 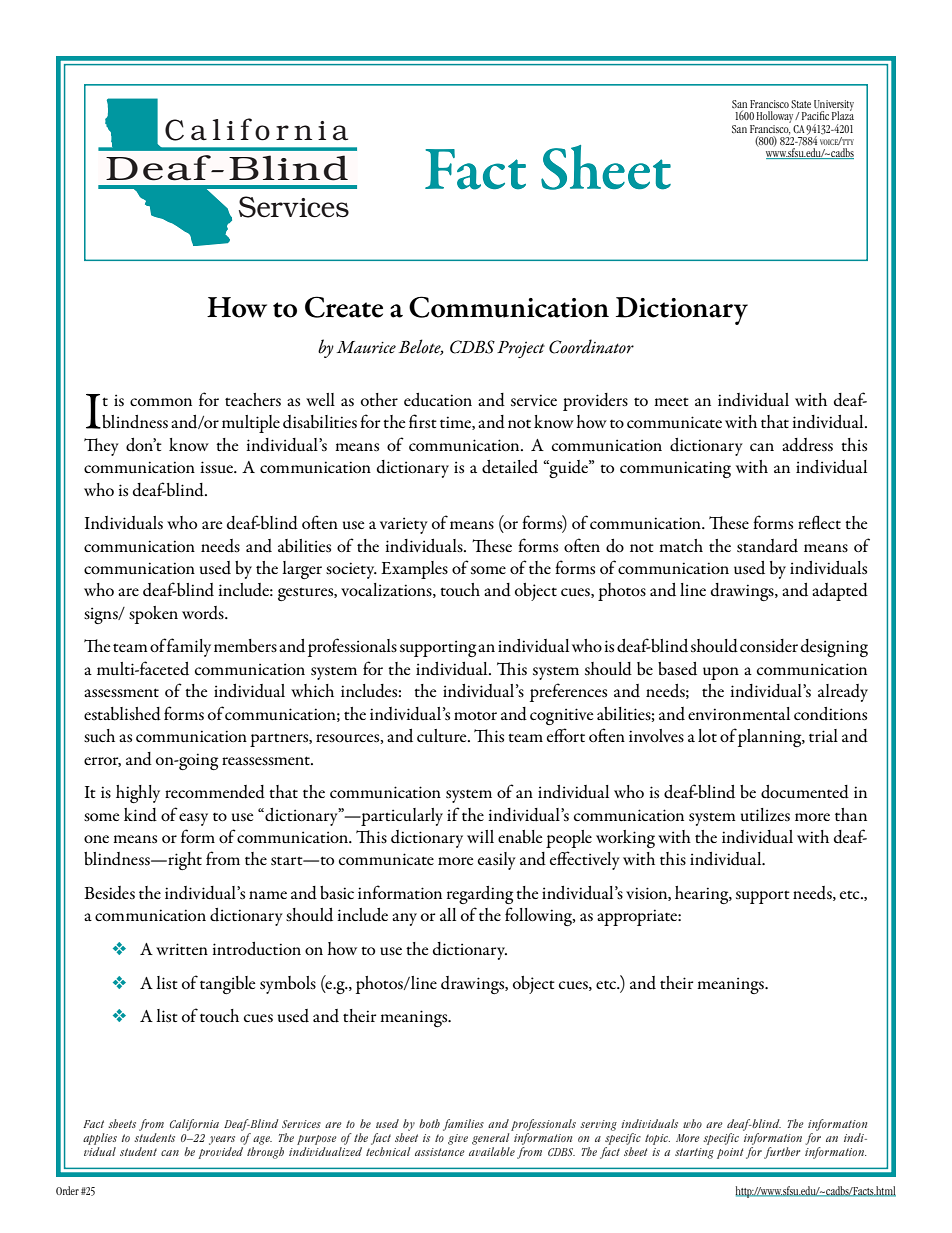 What do you see at coordinates (440, 1152) in the screenshot?
I see `assistance` at bounding box center [440, 1152].
